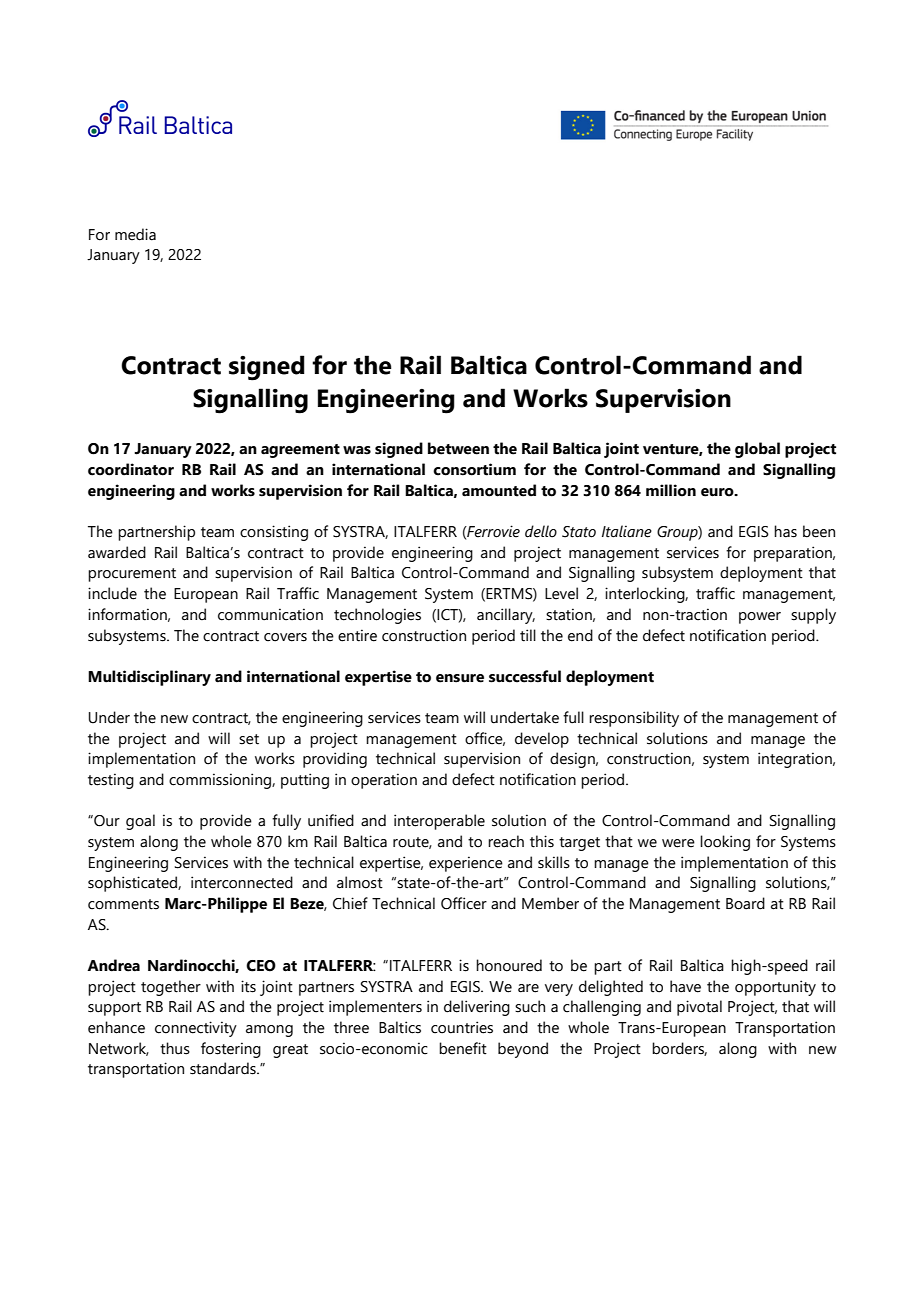 The height and width of the screenshot is (1308, 924). Describe the element at coordinates (460, 678) in the screenshot. I see `ensure` at that location.
